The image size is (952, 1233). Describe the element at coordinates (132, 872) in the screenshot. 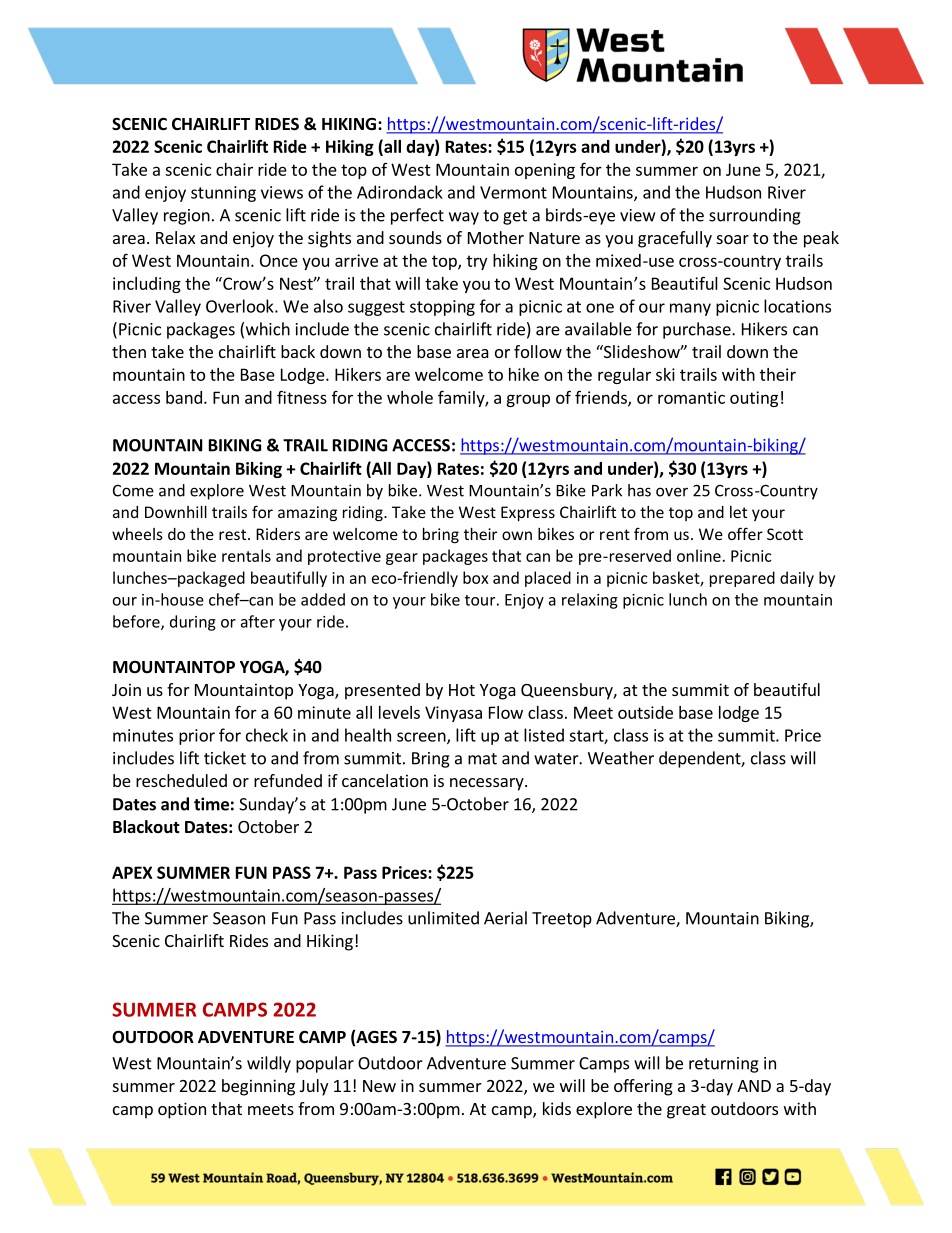

I see `APEX` at that location.
